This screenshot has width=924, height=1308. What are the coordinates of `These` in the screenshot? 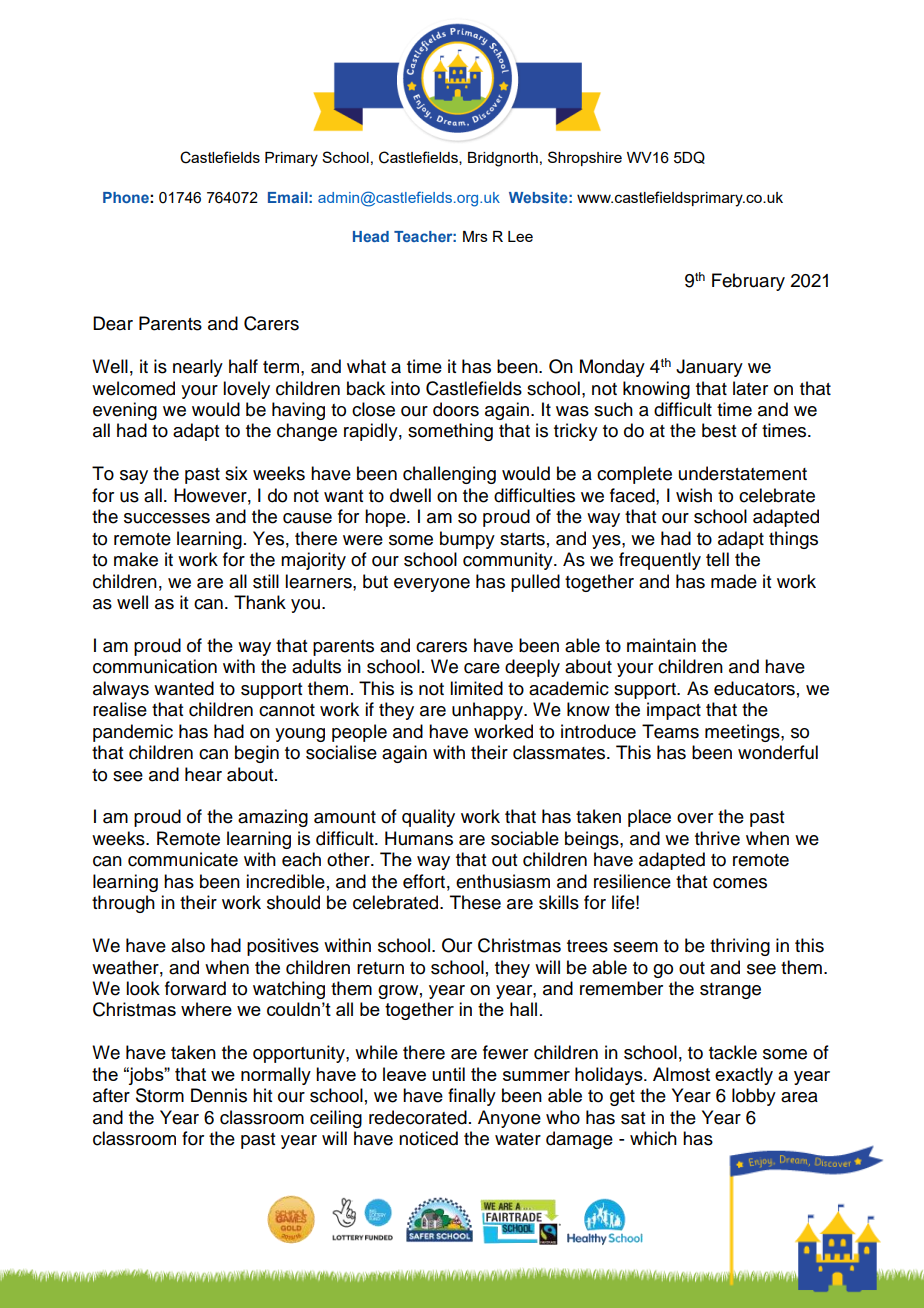 It's located at (475, 902).
